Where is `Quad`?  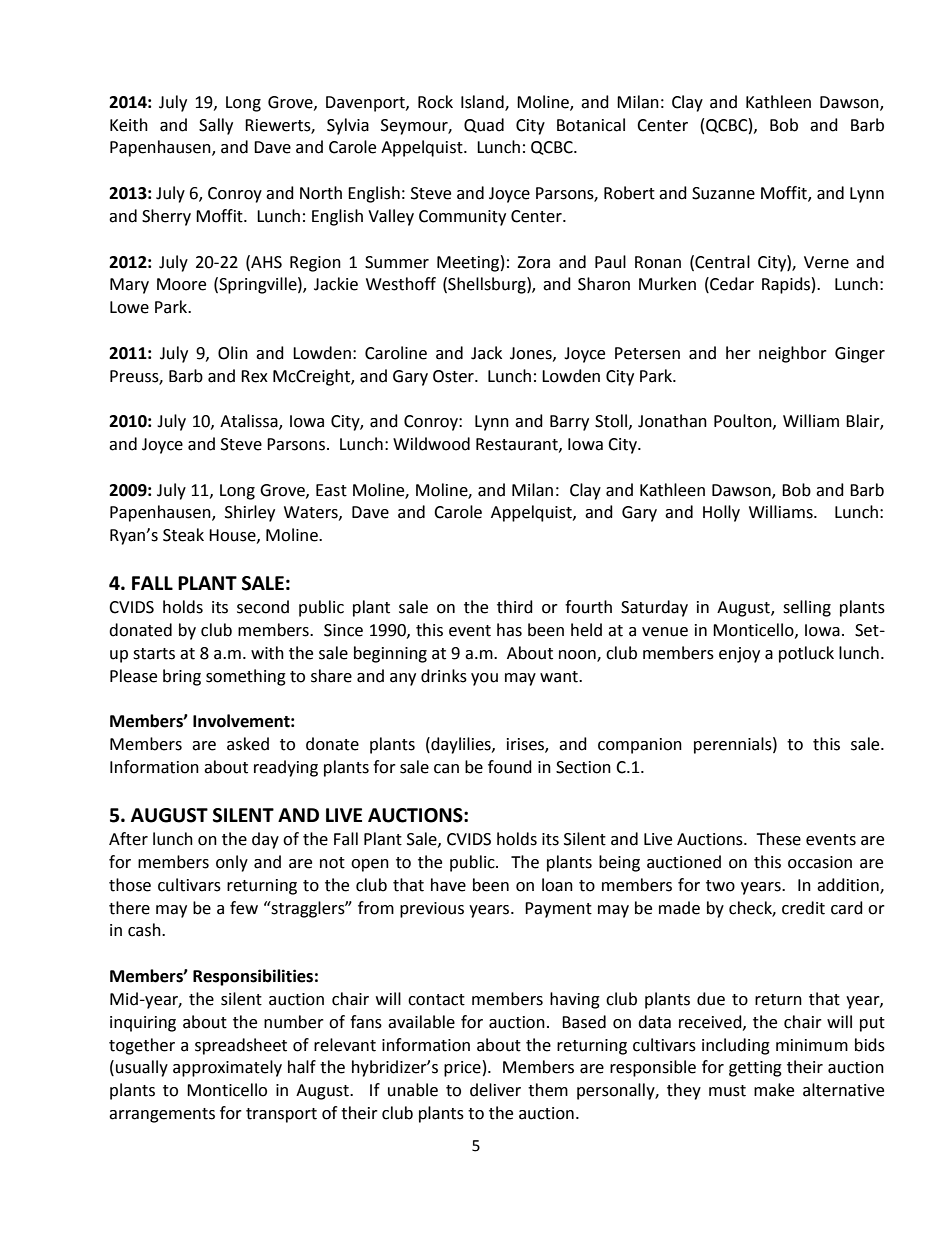 Quad is located at coordinates (484, 125).
